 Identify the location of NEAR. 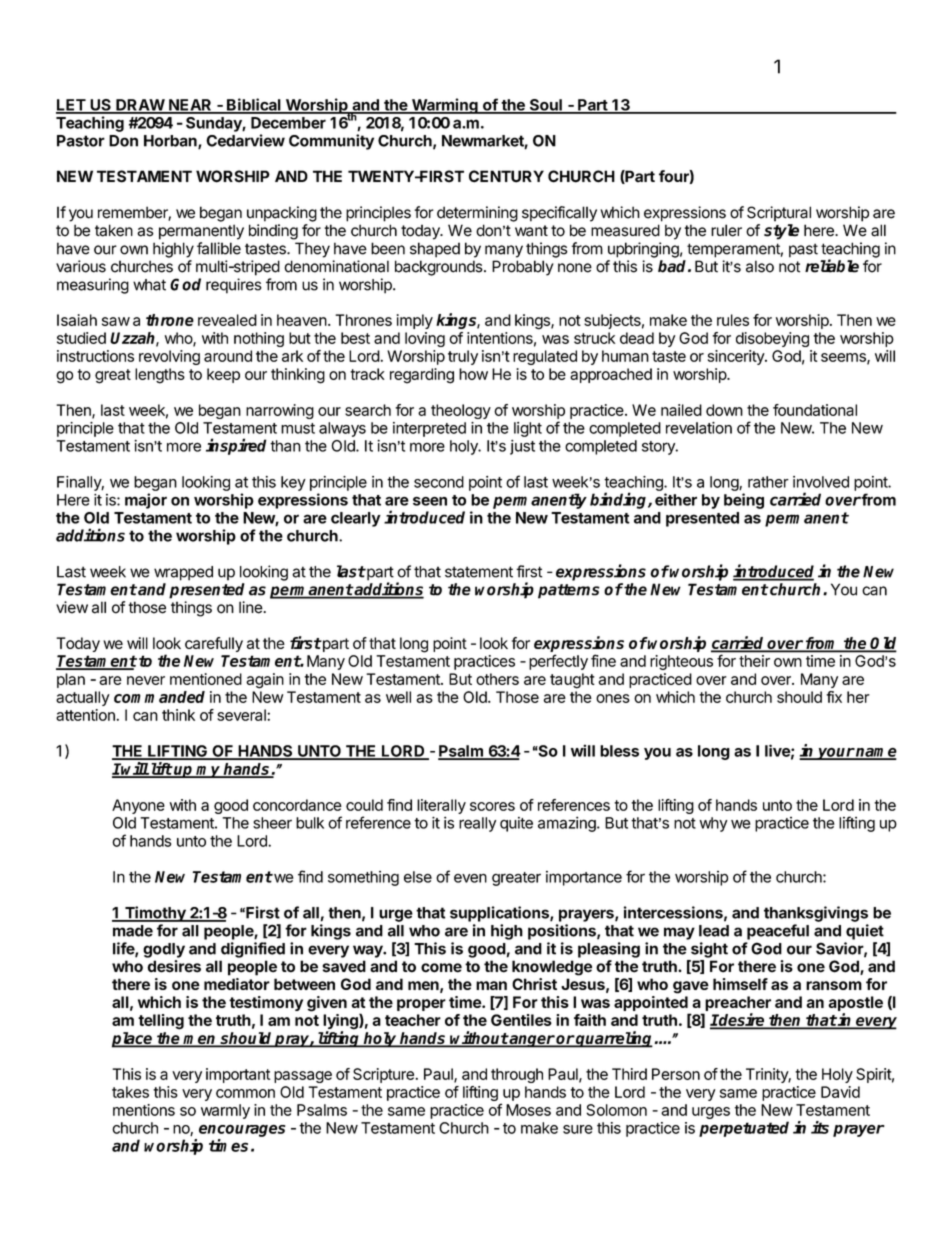
(190, 106).
